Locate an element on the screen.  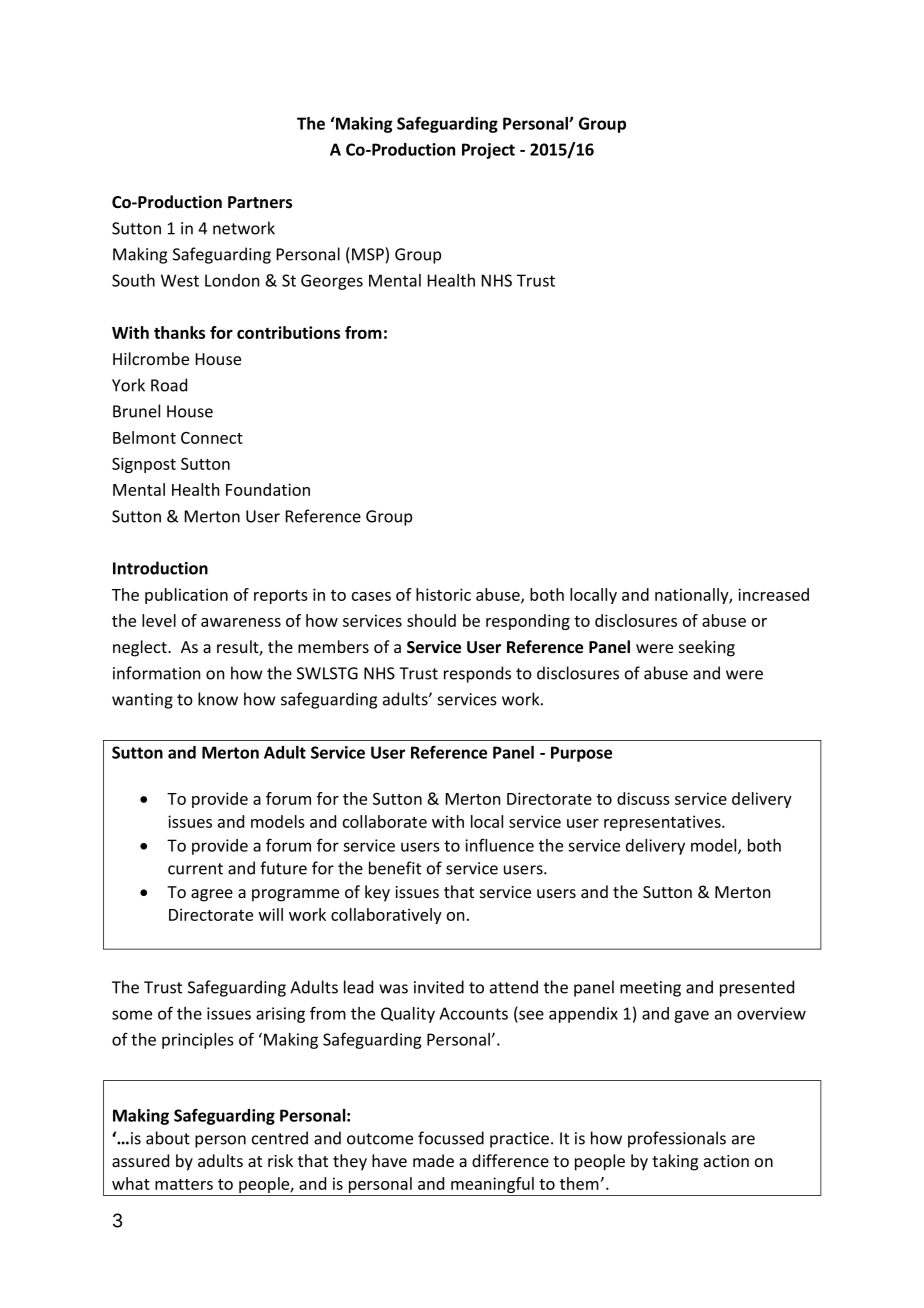
Project is located at coordinates (488, 151).
